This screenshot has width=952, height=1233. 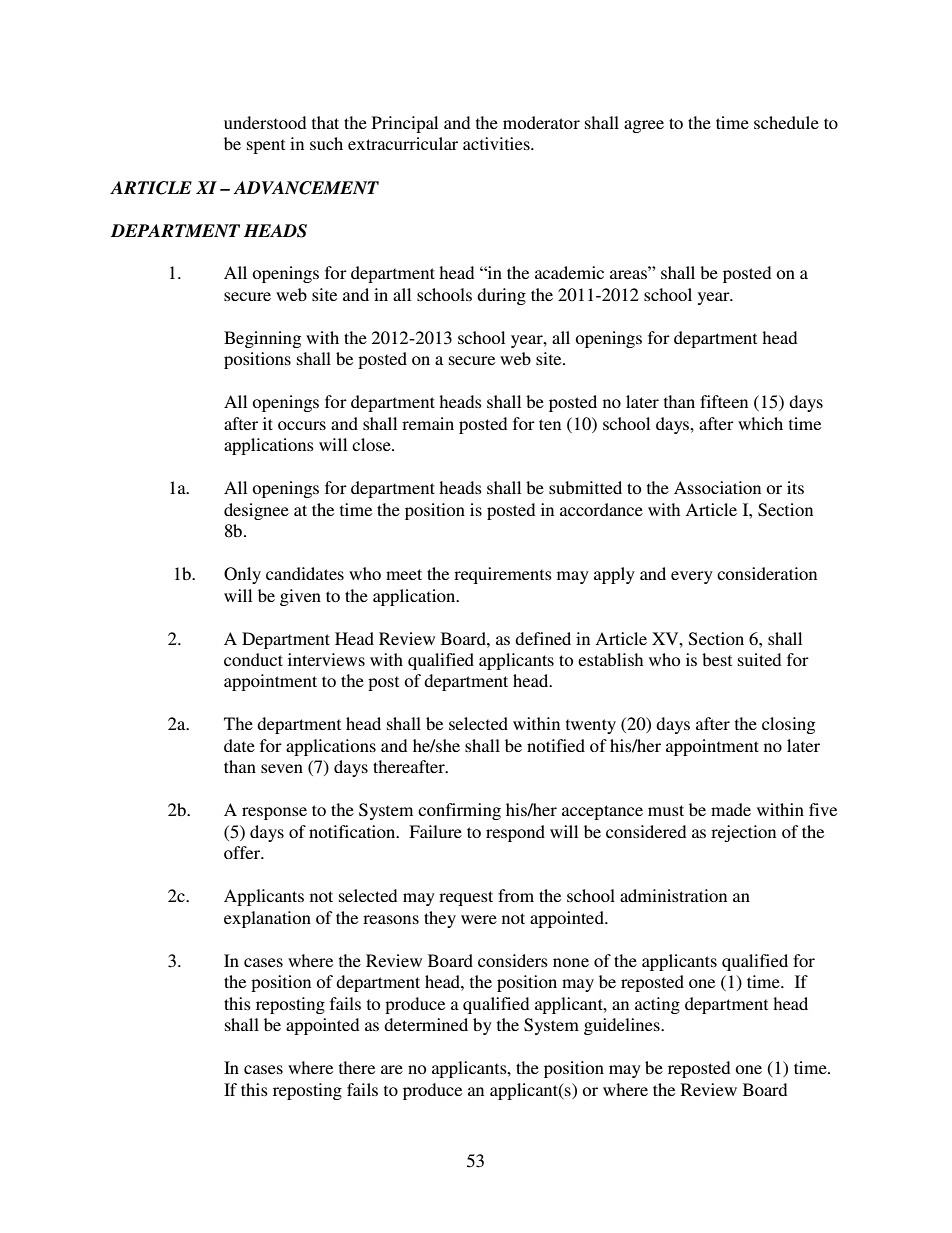 What do you see at coordinates (767, 573) in the screenshot?
I see `consideration` at bounding box center [767, 573].
